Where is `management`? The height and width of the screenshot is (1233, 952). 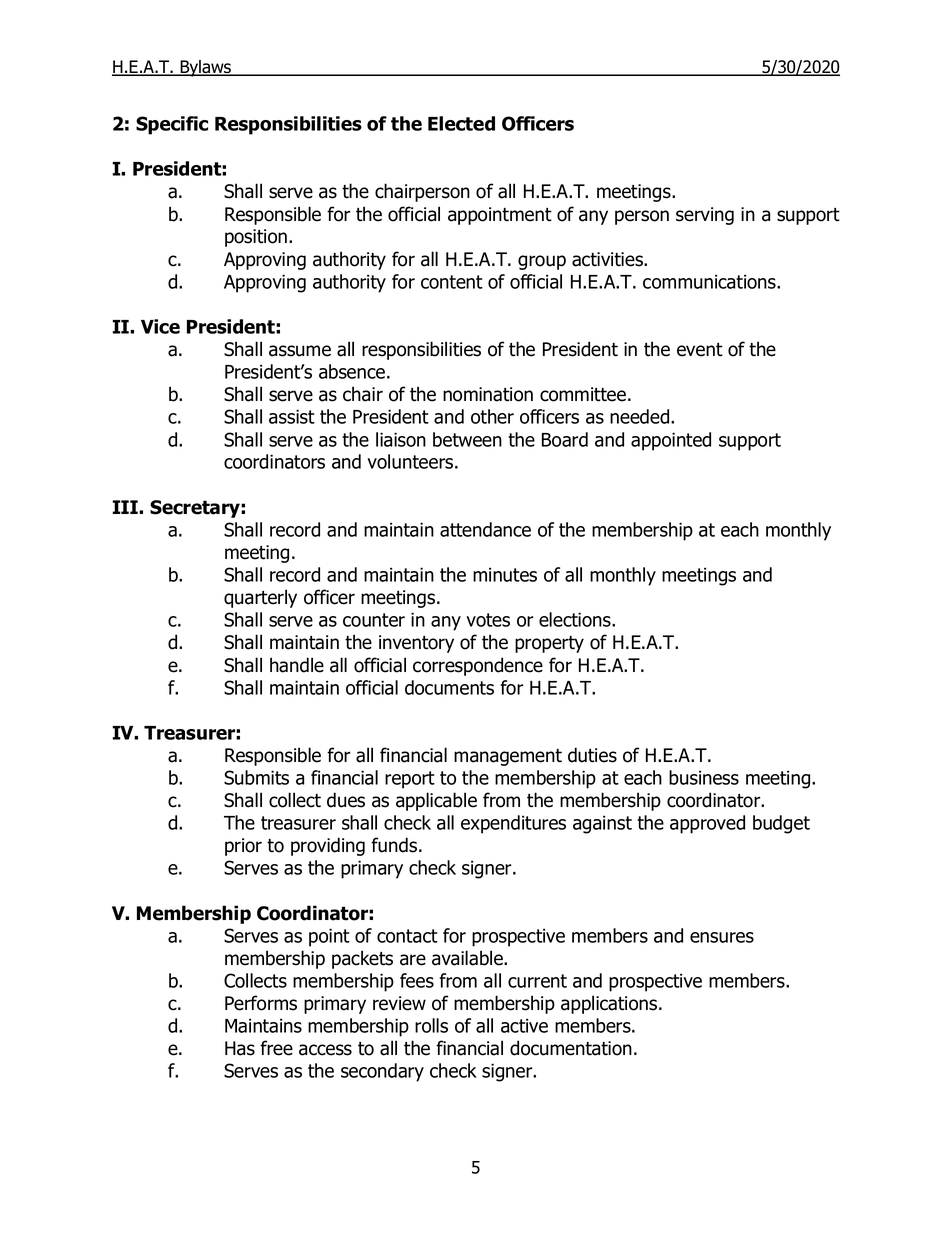 management is located at coordinates (508, 757).
